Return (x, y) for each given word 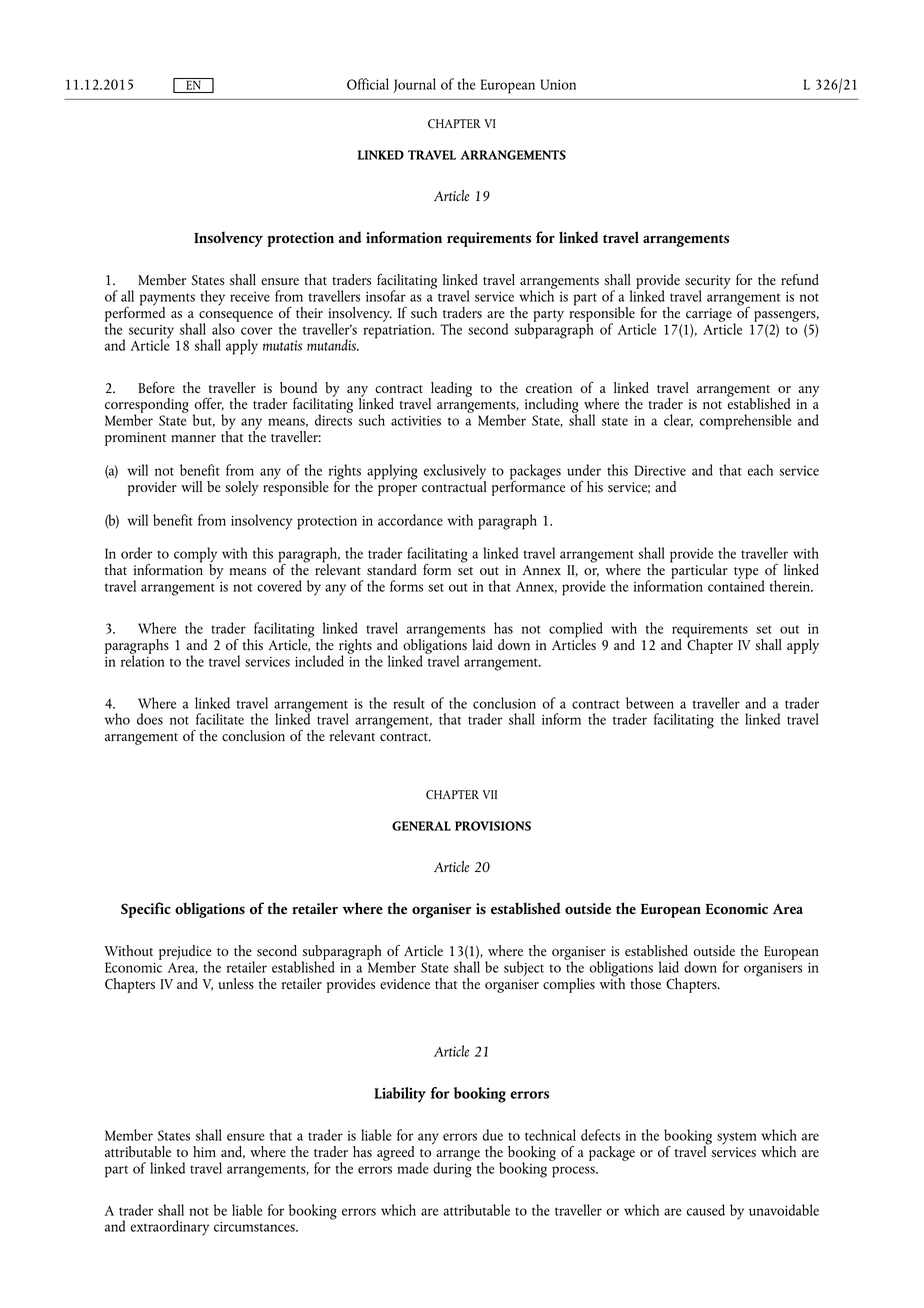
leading (450, 390)
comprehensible (746, 422)
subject (524, 968)
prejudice (185, 954)
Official (368, 84)
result (409, 703)
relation (142, 660)
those (645, 984)
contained (736, 585)
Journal (414, 85)
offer (209, 404)
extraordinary (170, 1228)
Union (558, 84)
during (452, 1169)
